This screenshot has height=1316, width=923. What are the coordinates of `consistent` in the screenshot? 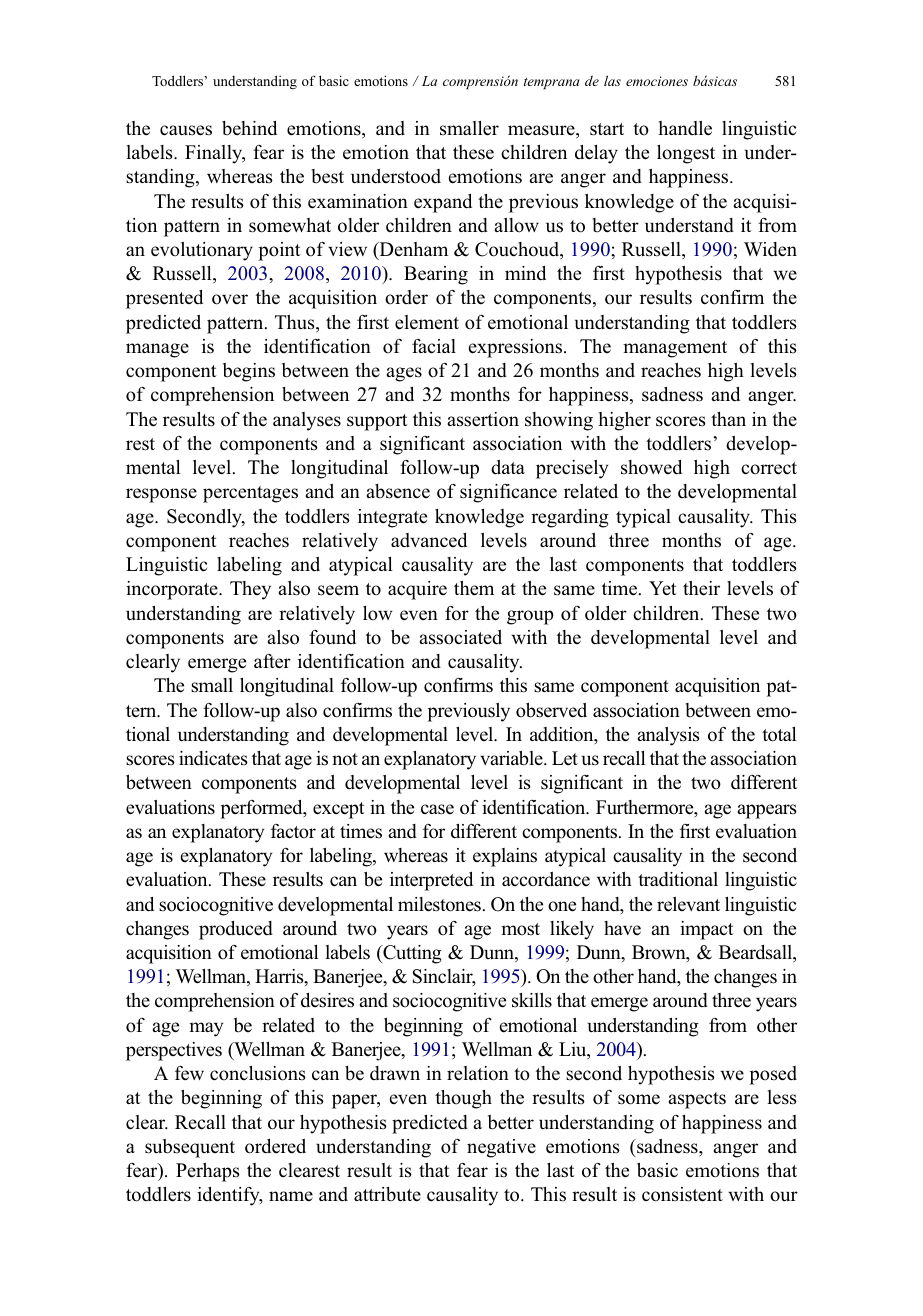 It's located at (682, 1194).
